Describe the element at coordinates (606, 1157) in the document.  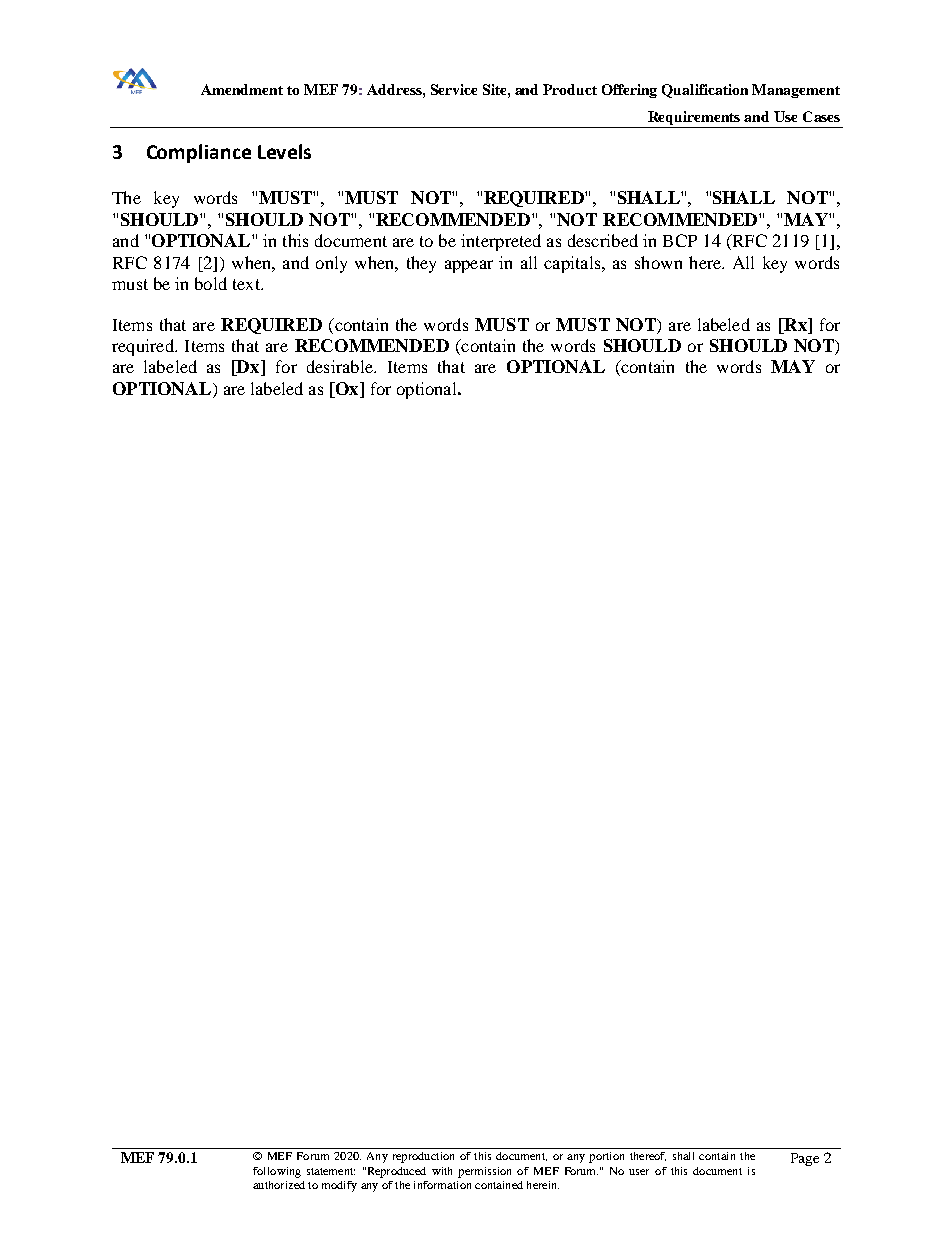
I see `portion` at that location.
